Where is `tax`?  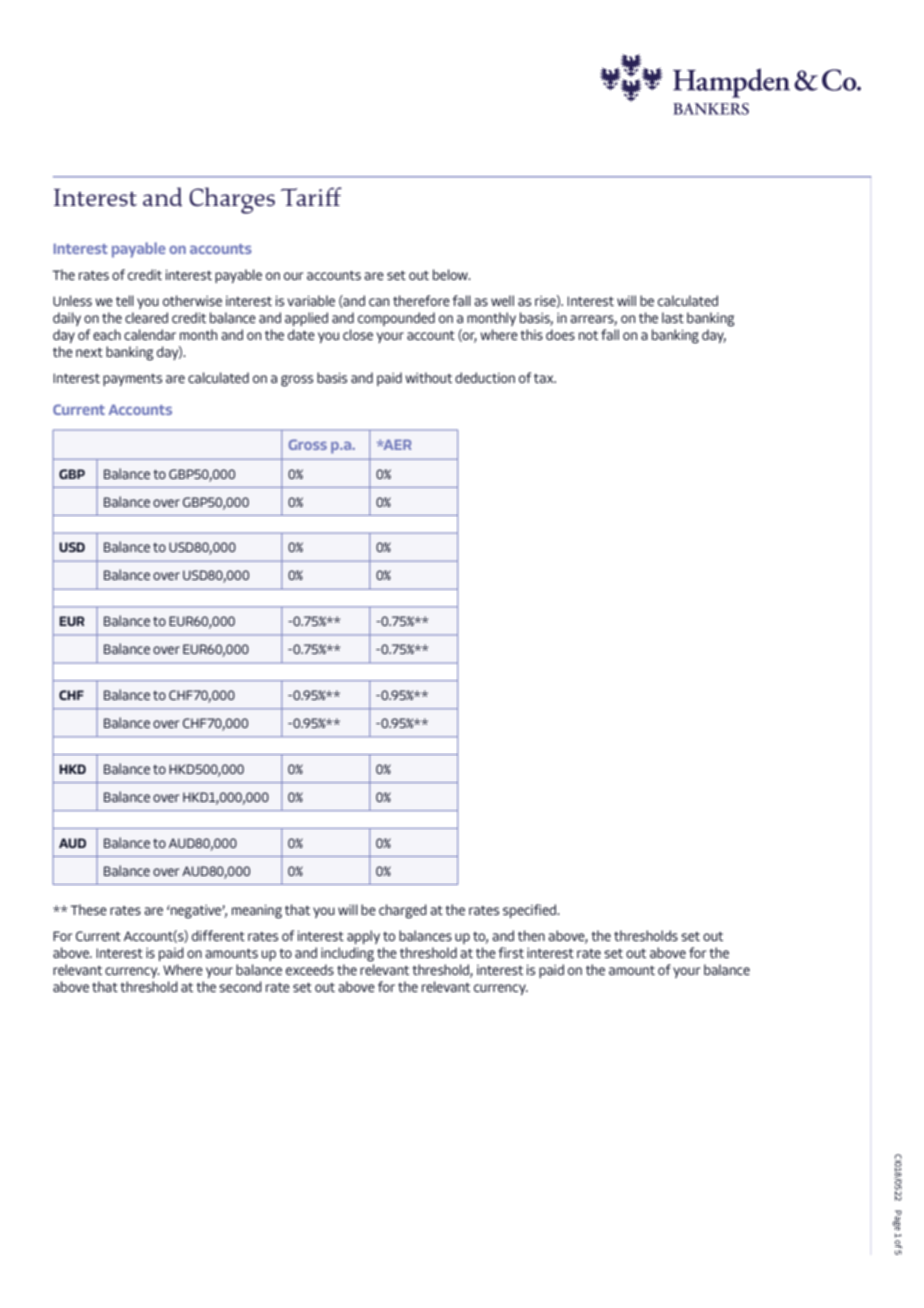
tax is located at coordinates (545, 378).
